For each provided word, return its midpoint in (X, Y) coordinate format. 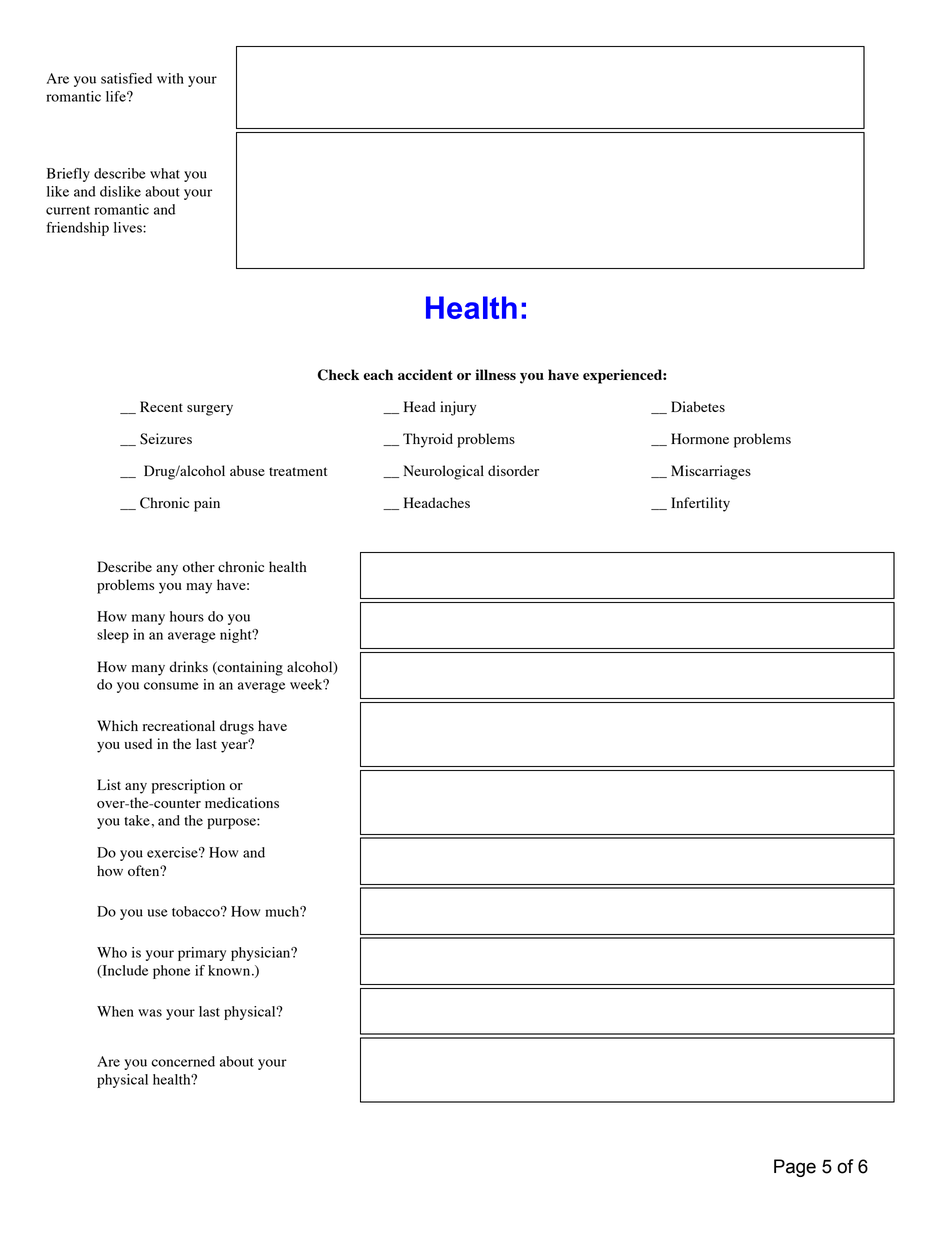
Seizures (166, 439)
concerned (183, 1061)
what (165, 173)
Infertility (700, 504)
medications (242, 802)
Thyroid (428, 440)
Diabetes (698, 406)
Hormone (700, 438)
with (170, 78)
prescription (188, 786)
